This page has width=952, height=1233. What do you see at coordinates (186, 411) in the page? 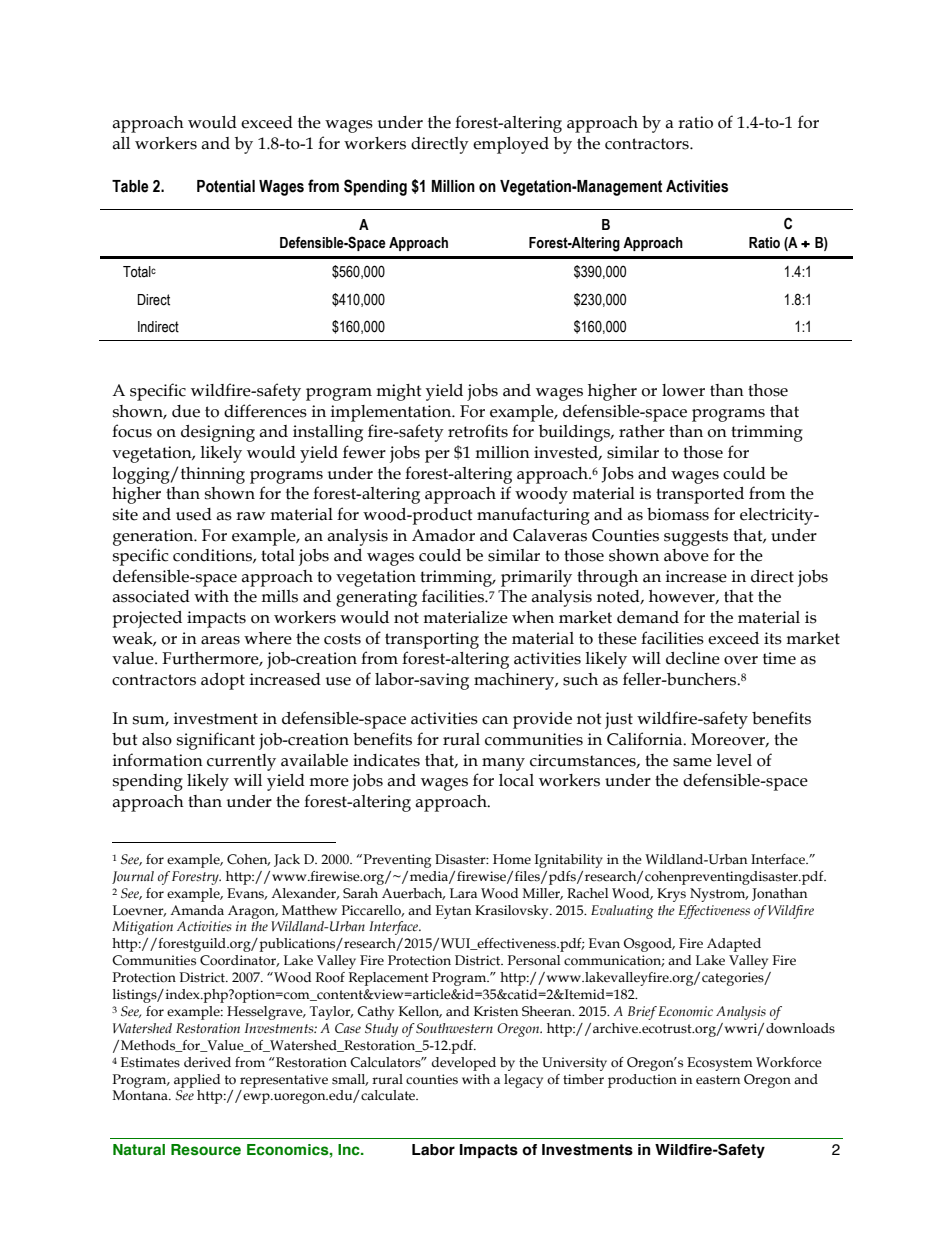
I see `due` at bounding box center [186, 411].
